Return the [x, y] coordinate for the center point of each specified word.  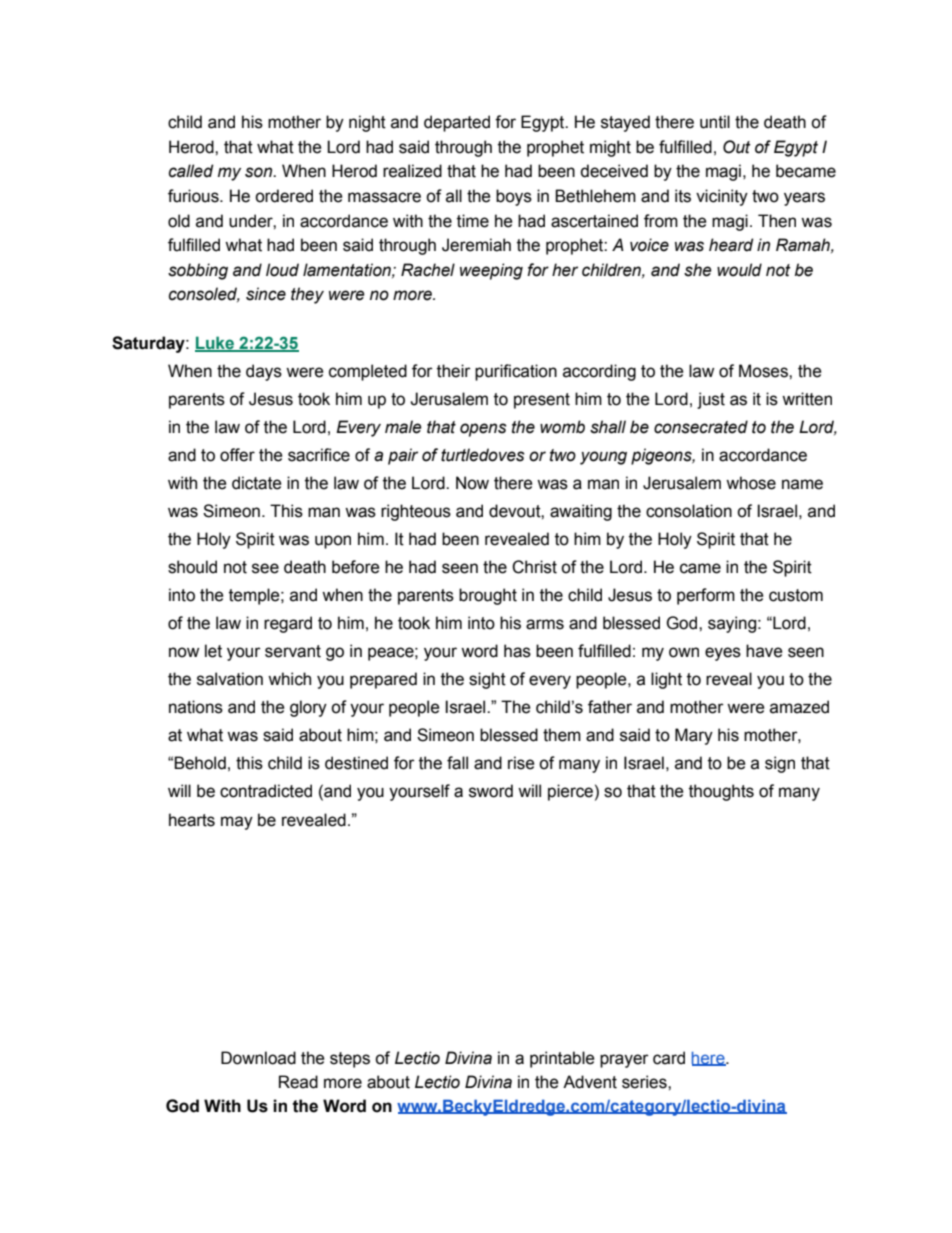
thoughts [721, 792]
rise [521, 763]
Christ [534, 567]
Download [258, 1058]
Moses [764, 371]
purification [516, 372]
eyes [723, 654]
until [715, 122]
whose [751, 483]
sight [487, 680]
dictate [257, 483]
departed [457, 123]
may [237, 823]
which [289, 679]
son [260, 172]
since [266, 294]
